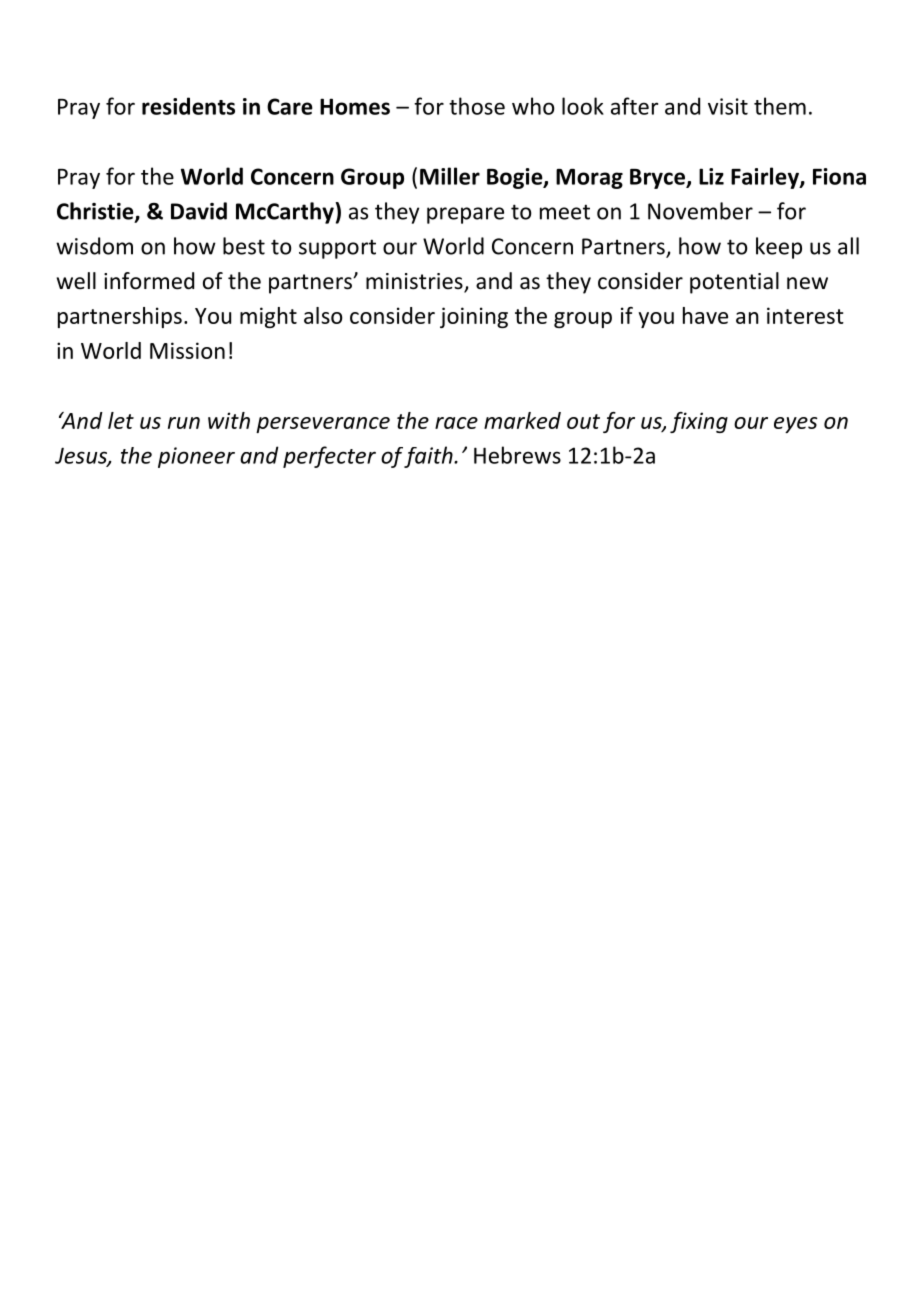 Image resolution: width=924 pixels, height=1308 pixels. What do you see at coordinates (465, 215) in the document?
I see `prepare` at bounding box center [465, 215].
